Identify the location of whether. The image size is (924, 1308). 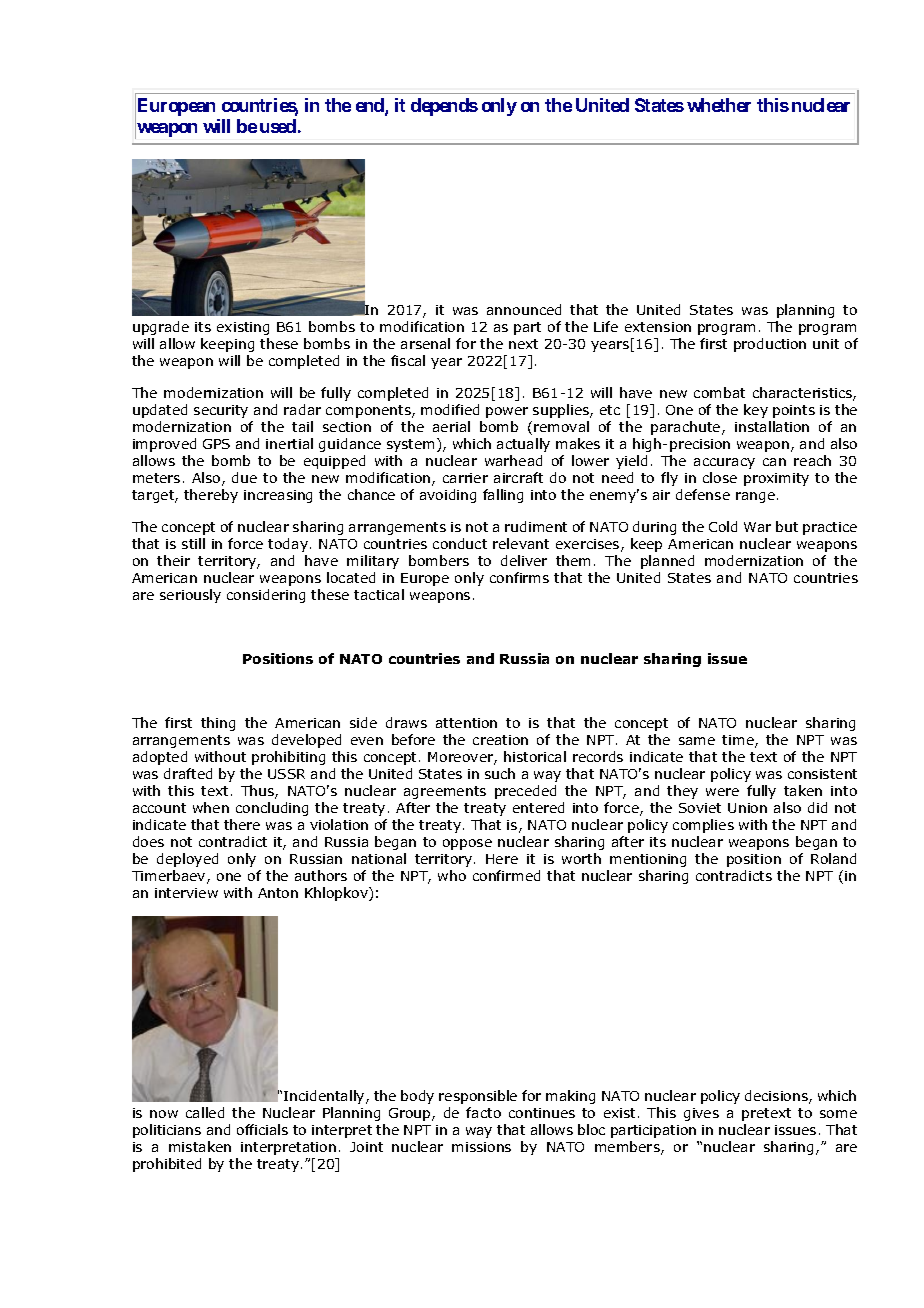
(719, 105).
